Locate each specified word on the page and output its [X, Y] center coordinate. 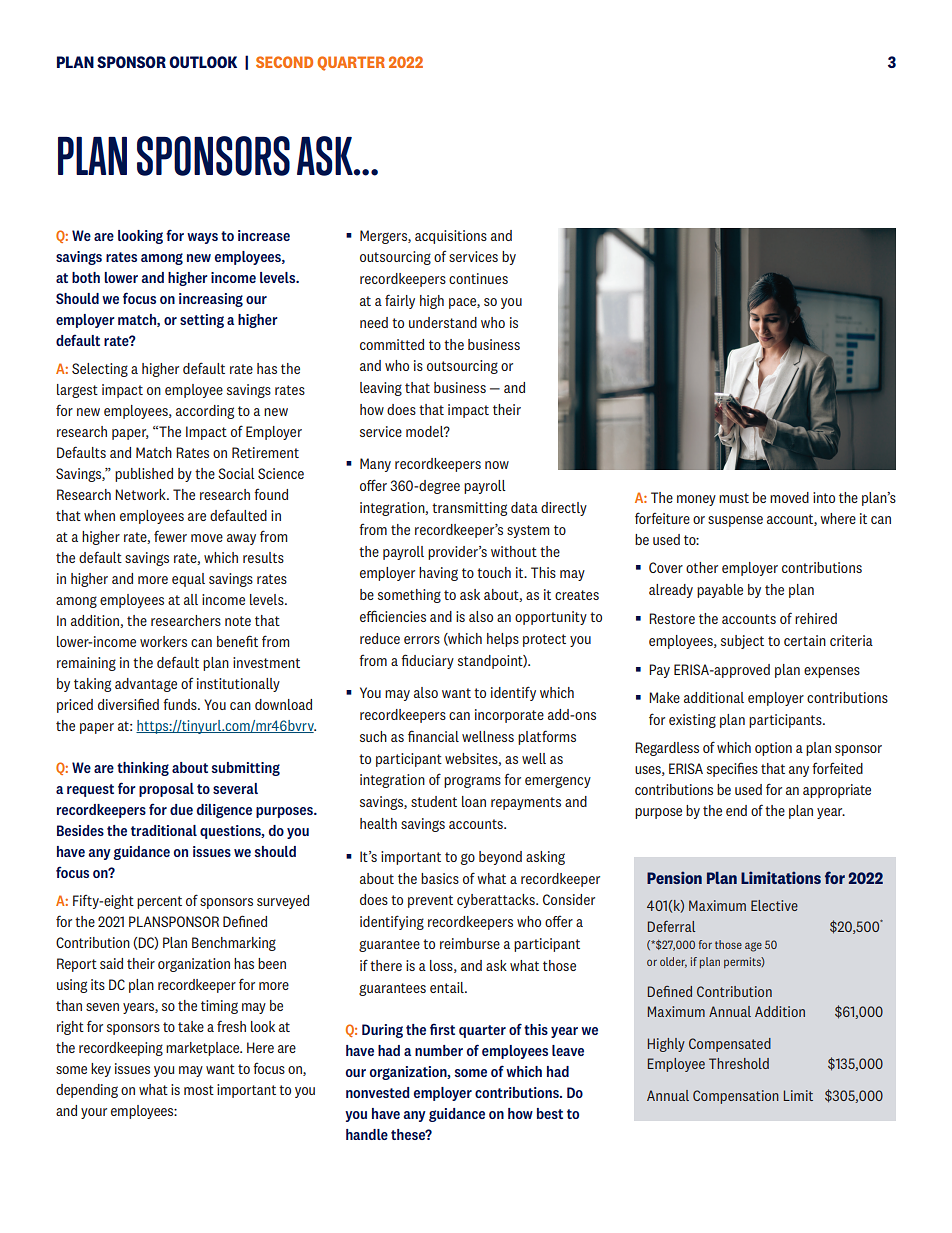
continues [478, 278]
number [439, 1050]
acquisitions [451, 237]
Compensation [736, 1097]
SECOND [284, 62]
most [199, 1090]
